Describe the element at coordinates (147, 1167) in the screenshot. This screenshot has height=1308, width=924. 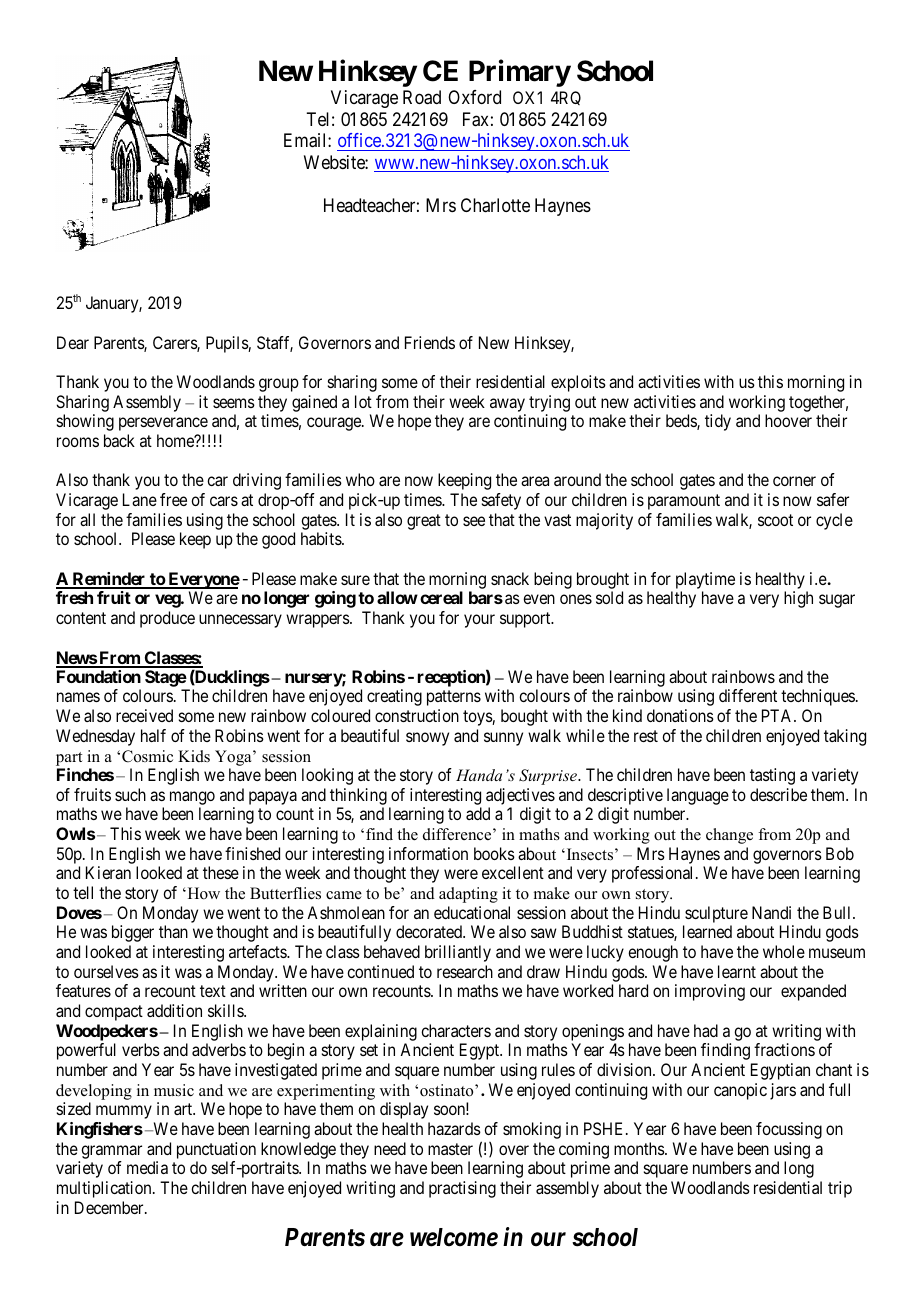
I see `media` at that location.
